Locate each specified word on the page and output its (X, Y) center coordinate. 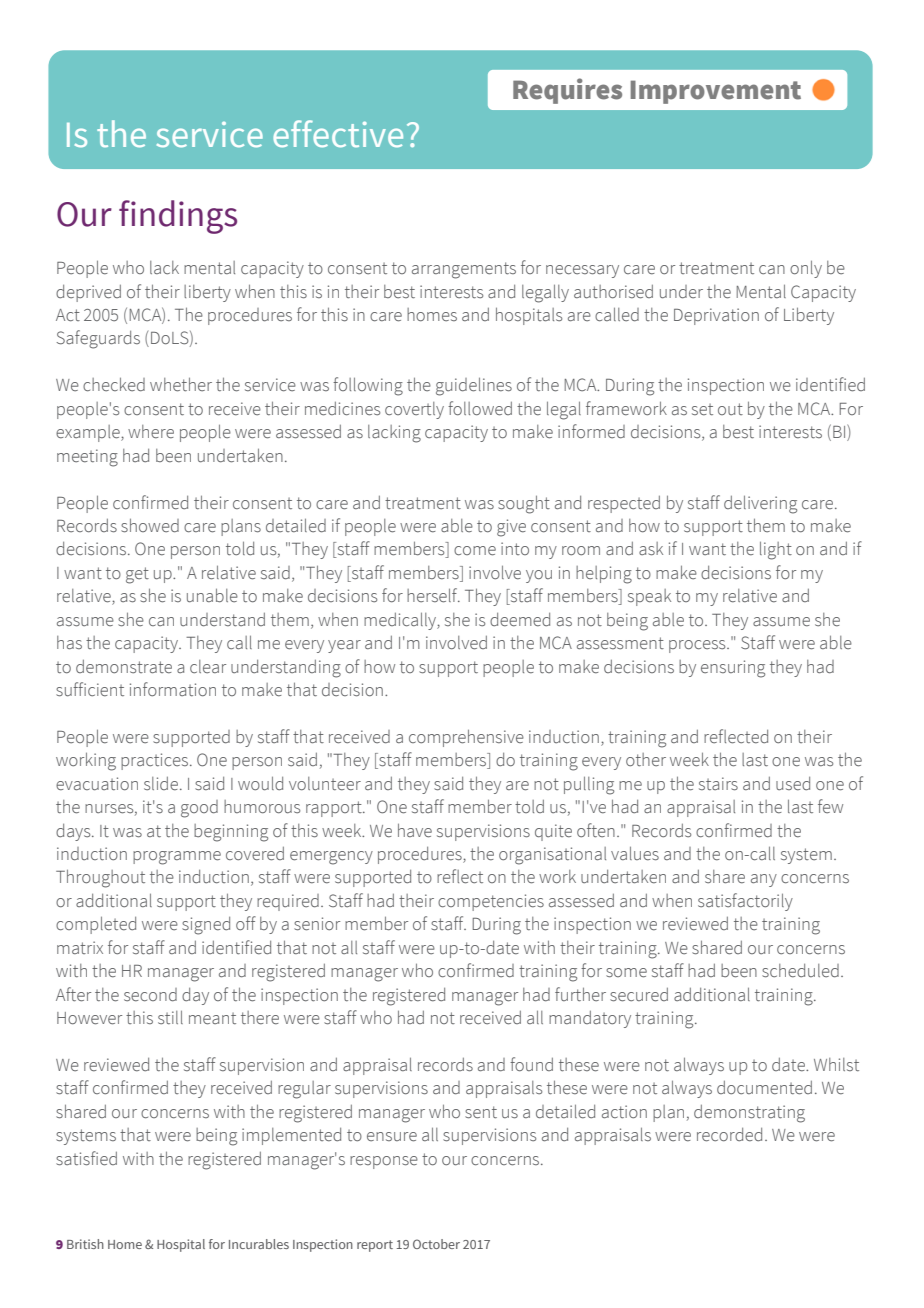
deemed (520, 620)
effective (338, 134)
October (436, 1244)
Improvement (716, 92)
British (85, 1244)
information (173, 689)
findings (178, 217)
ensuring (733, 669)
